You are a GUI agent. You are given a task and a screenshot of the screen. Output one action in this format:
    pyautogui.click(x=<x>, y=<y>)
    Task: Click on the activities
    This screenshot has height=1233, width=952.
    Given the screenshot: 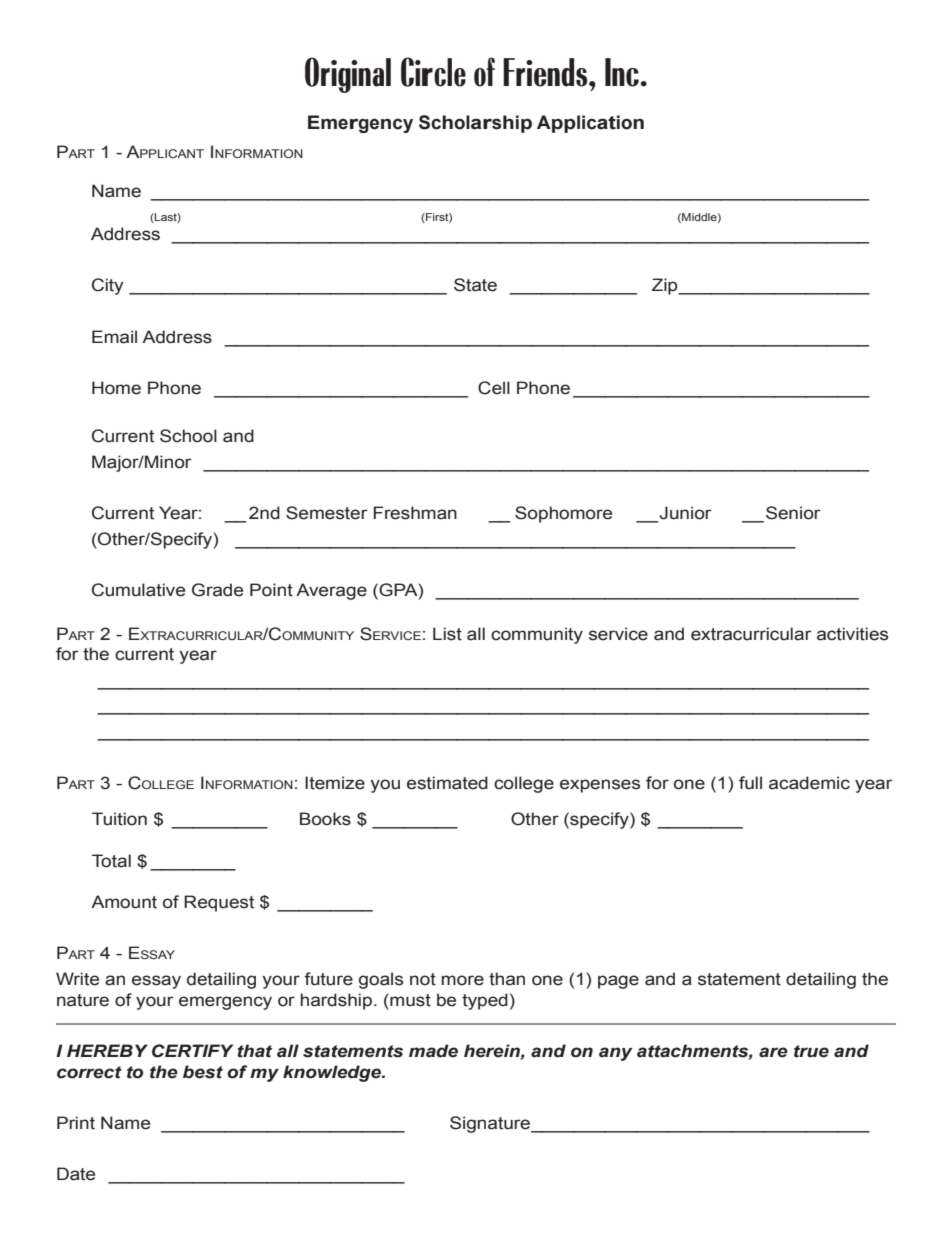 What is the action you would take?
    pyautogui.click(x=852, y=634)
